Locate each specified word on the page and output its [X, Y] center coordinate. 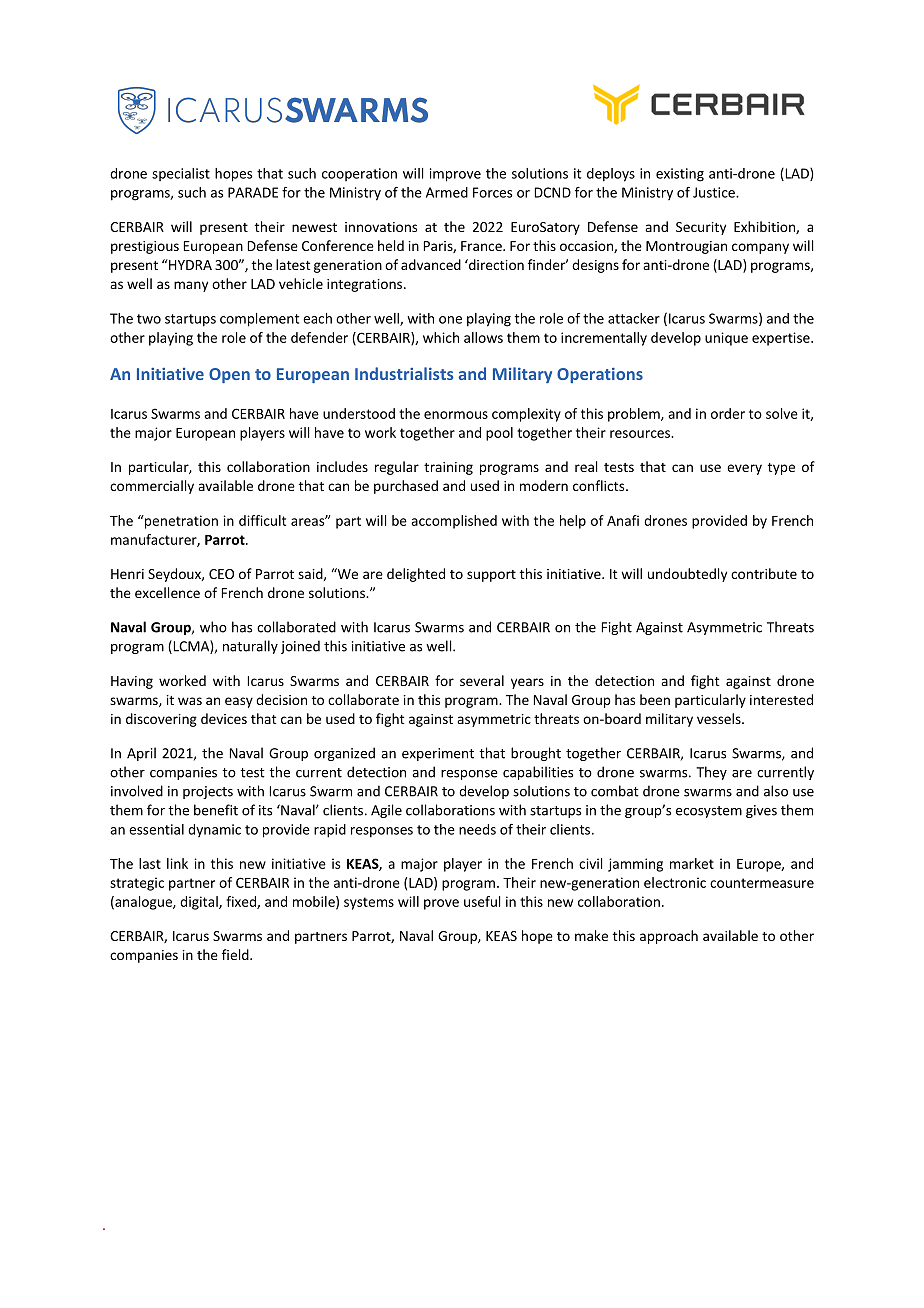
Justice [715, 192]
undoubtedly [687, 575]
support [491, 576]
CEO [221, 574]
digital [200, 903]
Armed [447, 192]
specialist [181, 174]
